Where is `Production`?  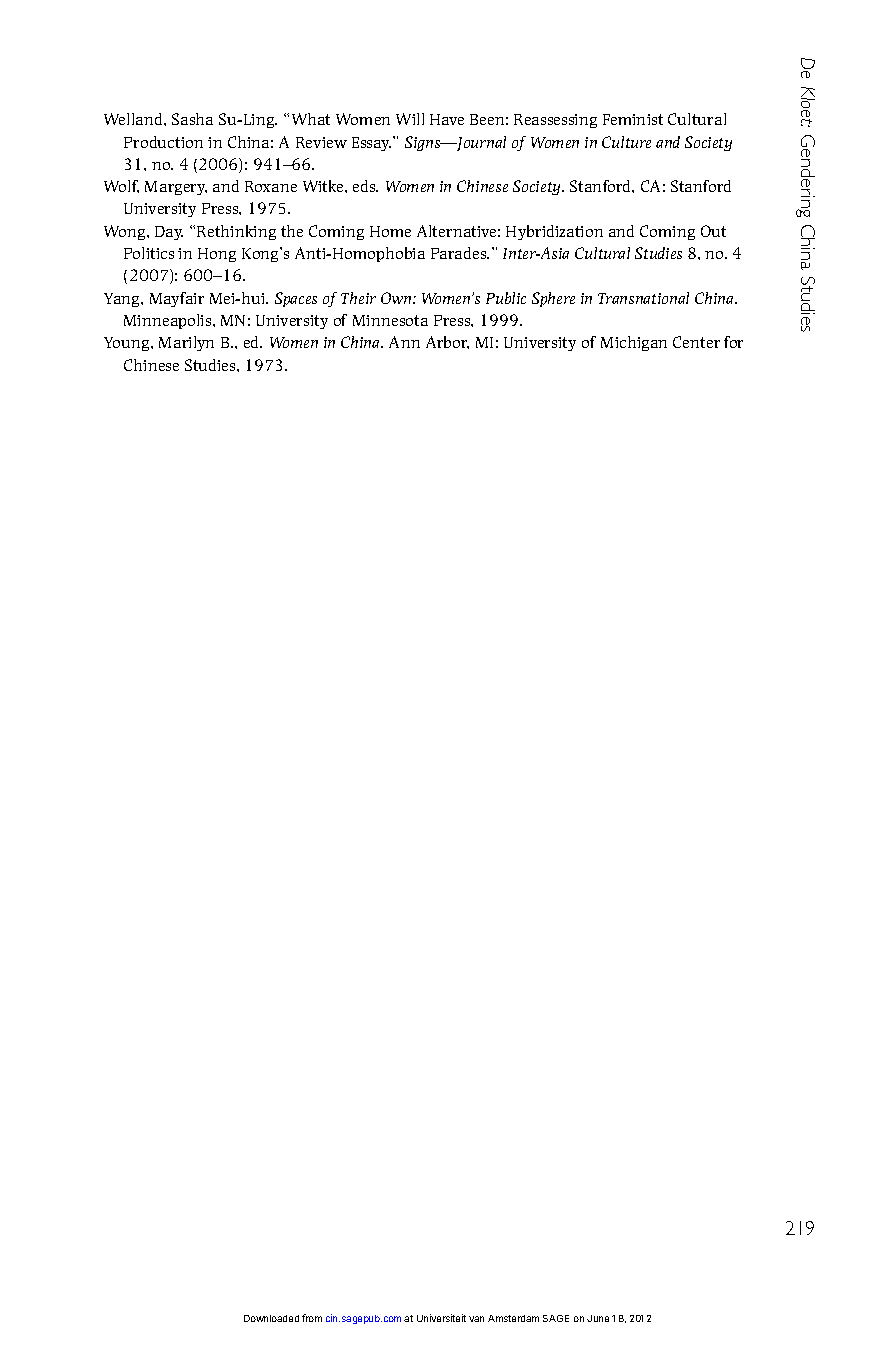
Production is located at coordinates (163, 142).
